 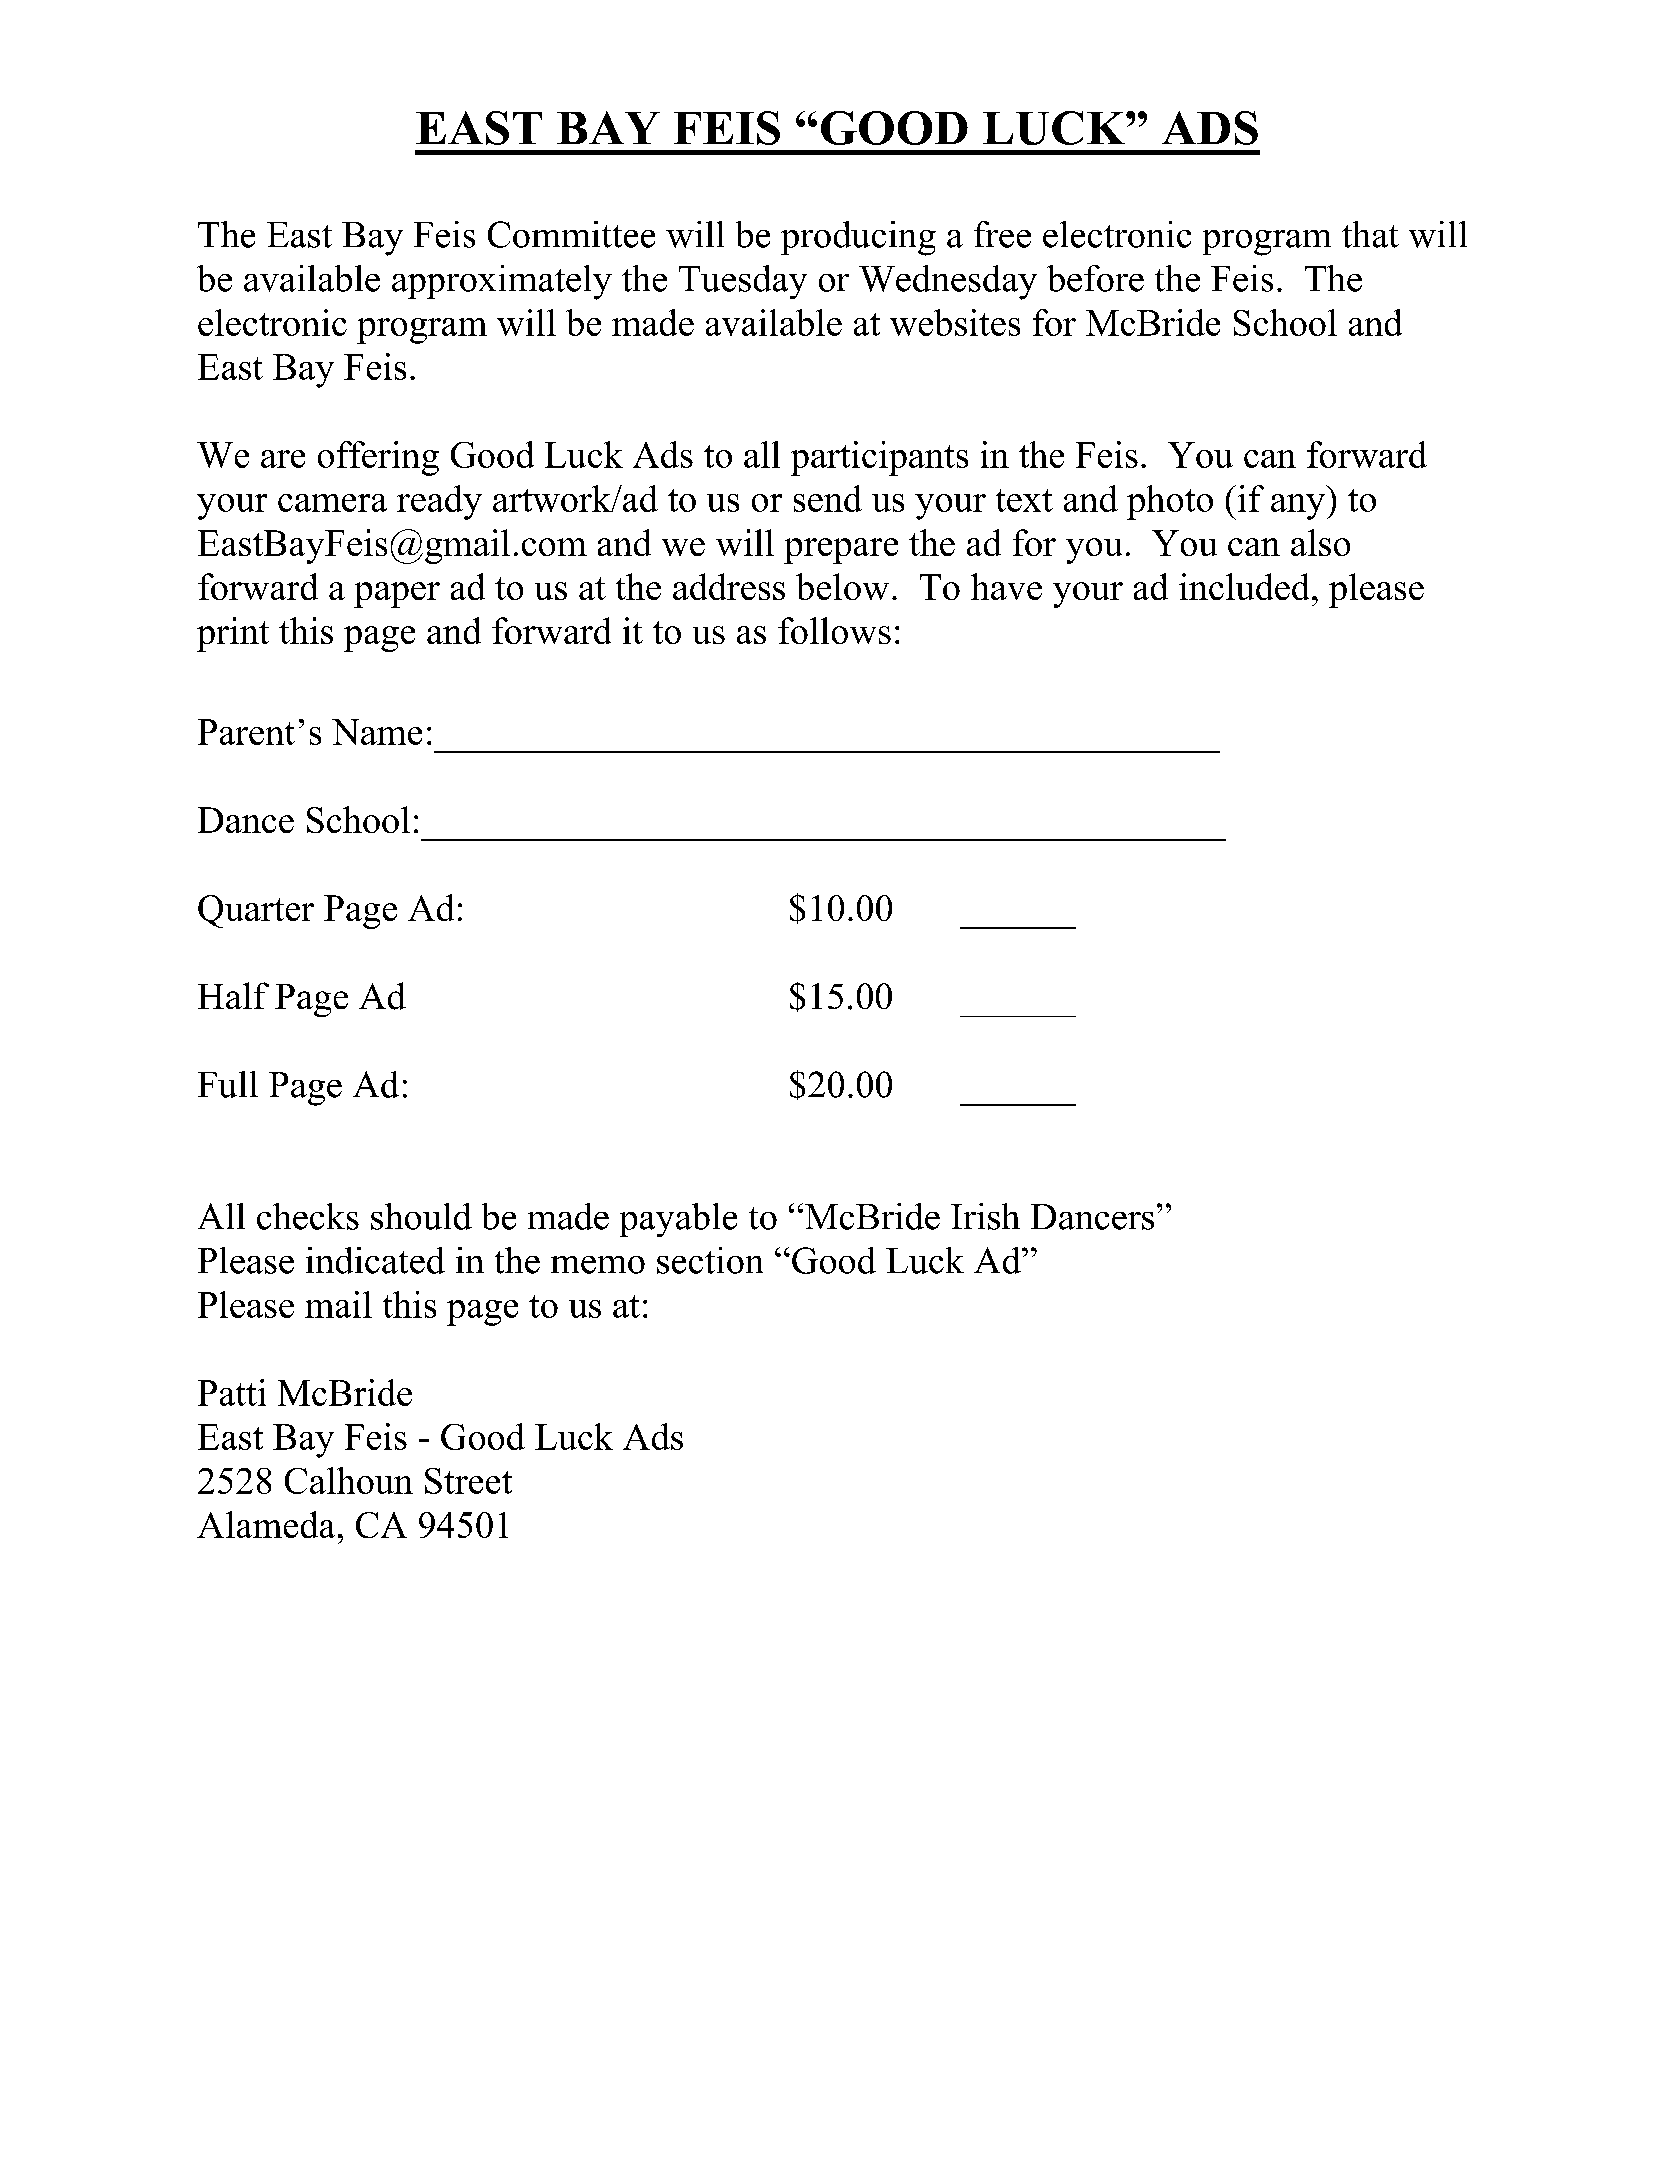 What do you see at coordinates (743, 282) in the page?
I see `Tuesday` at bounding box center [743, 282].
